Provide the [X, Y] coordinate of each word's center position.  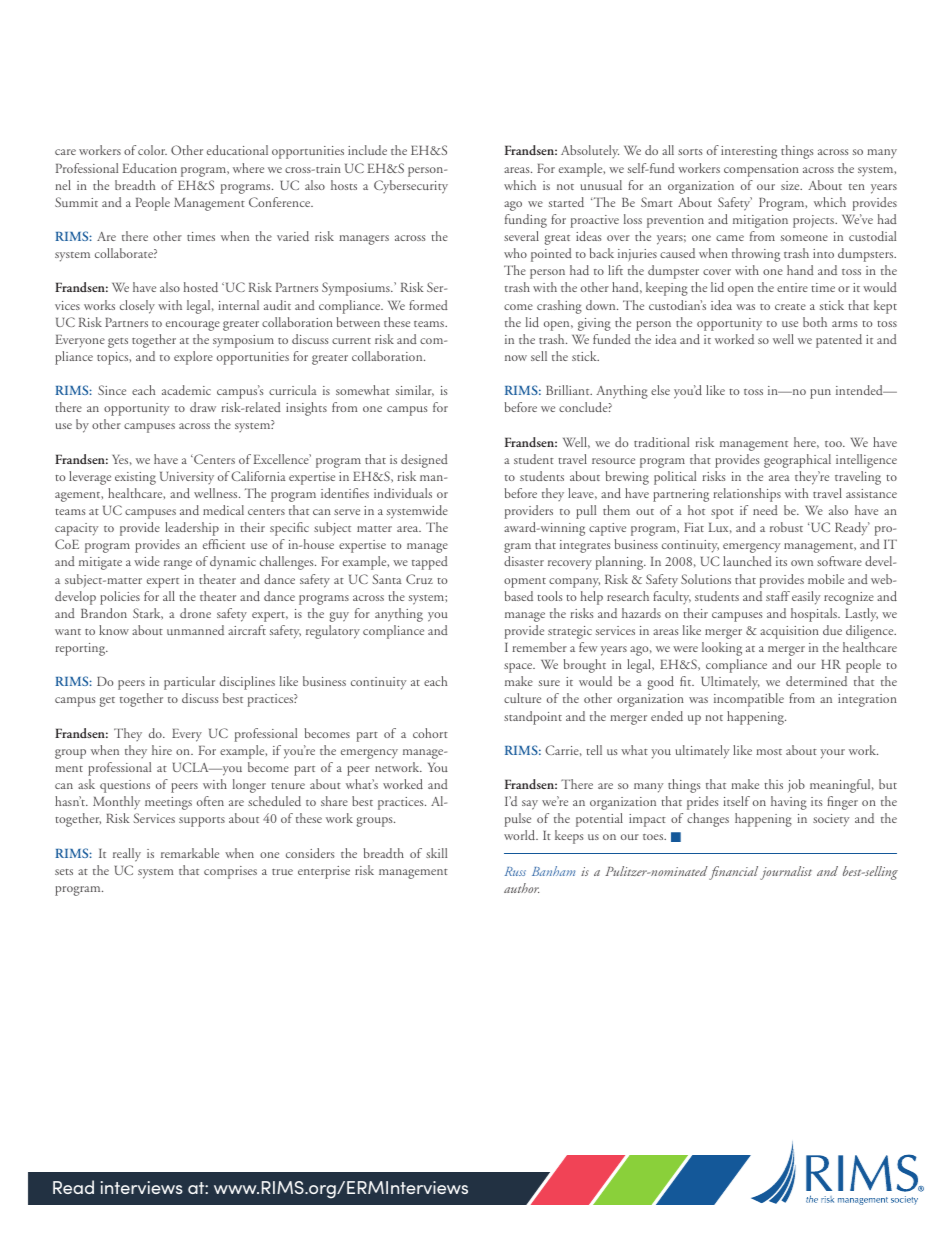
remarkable [190, 853]
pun [820, 394]
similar [415, 391]
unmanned [195, 630]
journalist [786, 873]
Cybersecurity [411, 187]
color [152, 150]
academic [186, 390]
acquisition [789, 632]
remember [540, 647]
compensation [761, 170]
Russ [515, 871]
